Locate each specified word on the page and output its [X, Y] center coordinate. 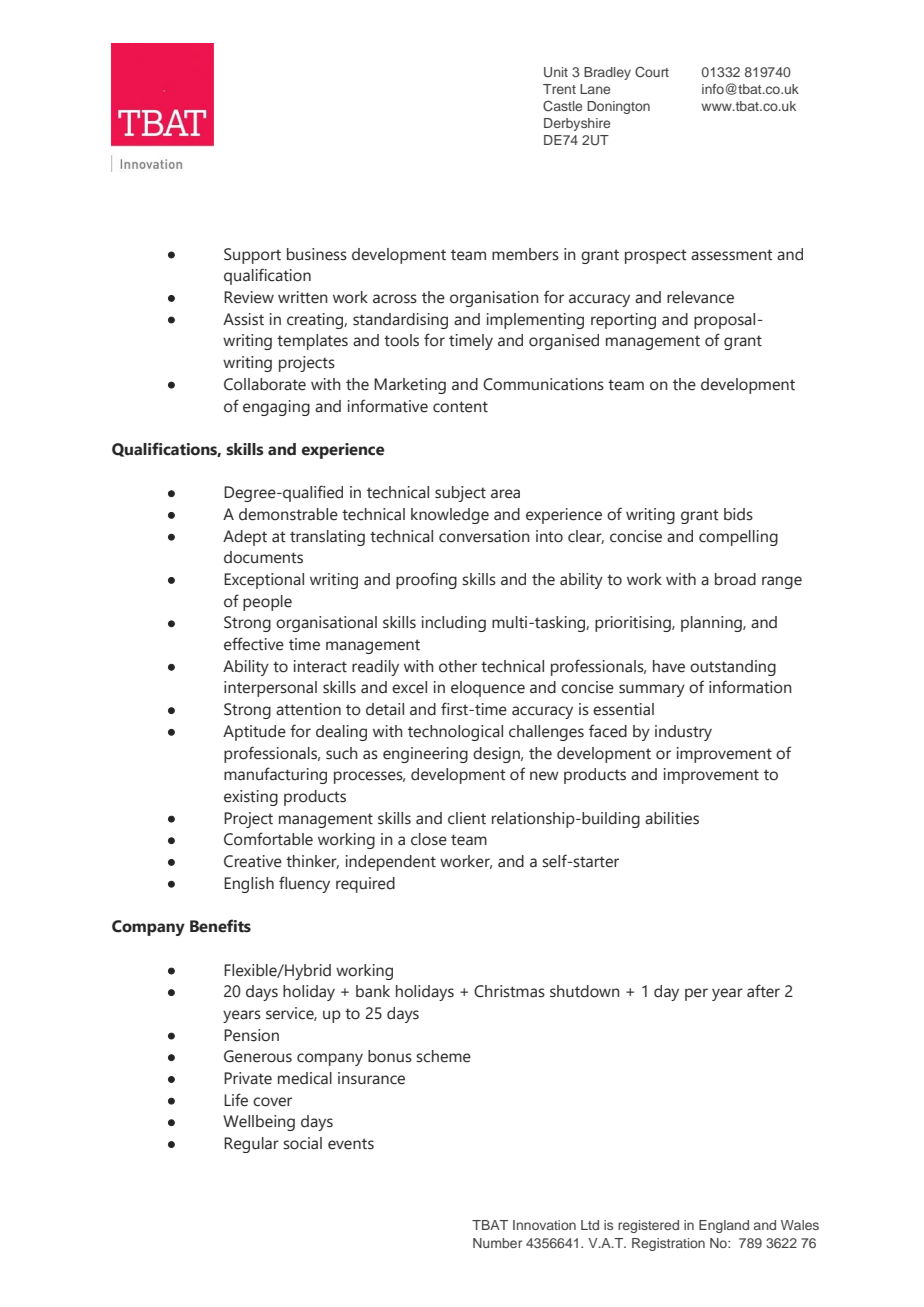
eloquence [488, 689]
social [302, 1143]
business [317, 254]
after [763, 991]
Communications [543, 384]
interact [320, 666]
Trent [559, 89]
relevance [700, 297]
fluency [304, 884]
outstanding [733, 668]
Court [652, 72]
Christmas [509, 991]
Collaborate [265, 384]
